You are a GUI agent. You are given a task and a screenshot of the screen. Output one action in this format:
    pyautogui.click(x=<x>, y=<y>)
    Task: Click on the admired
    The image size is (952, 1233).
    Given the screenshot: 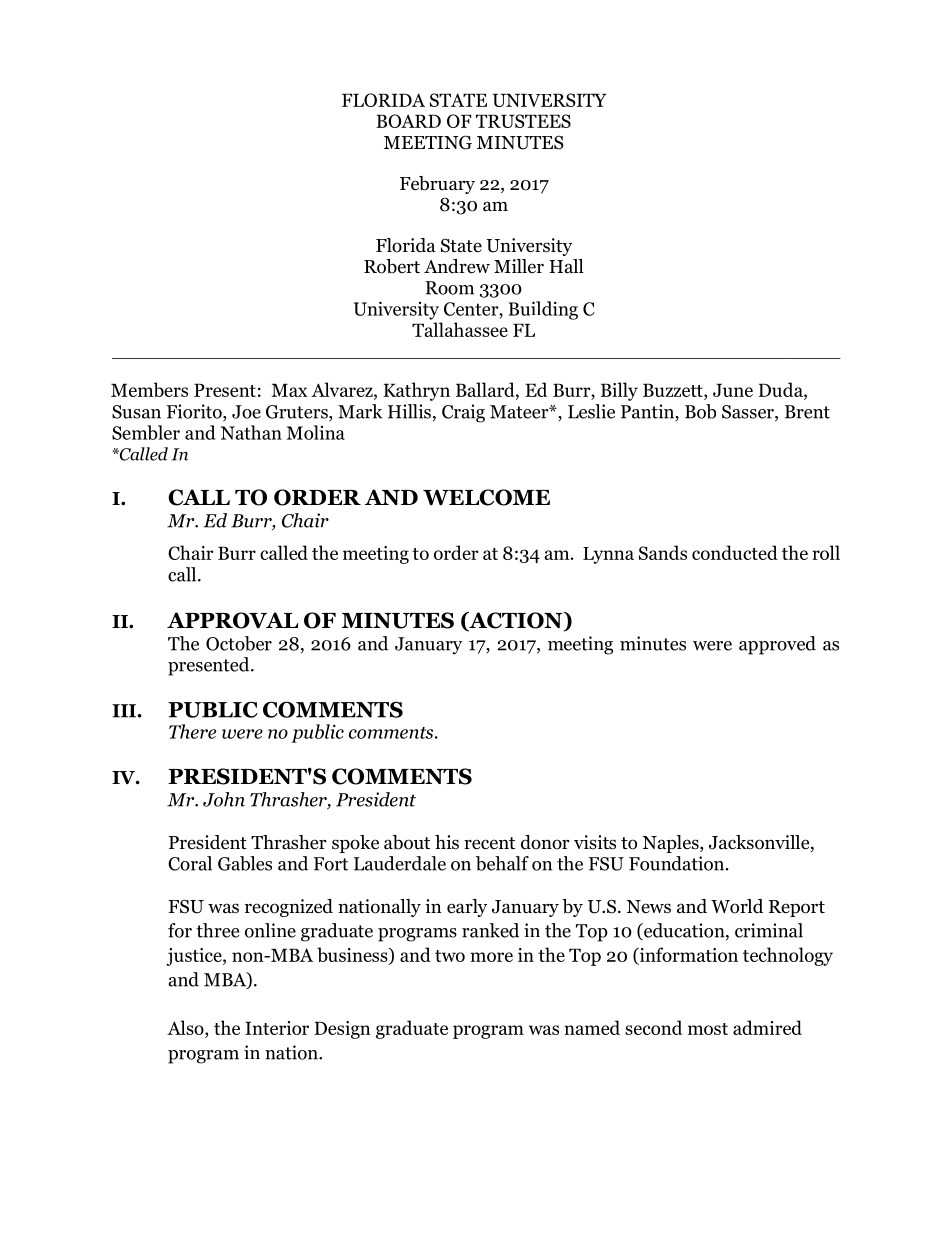 What is the action you would take?
    pyautogui.click(x=767, y=1027)
